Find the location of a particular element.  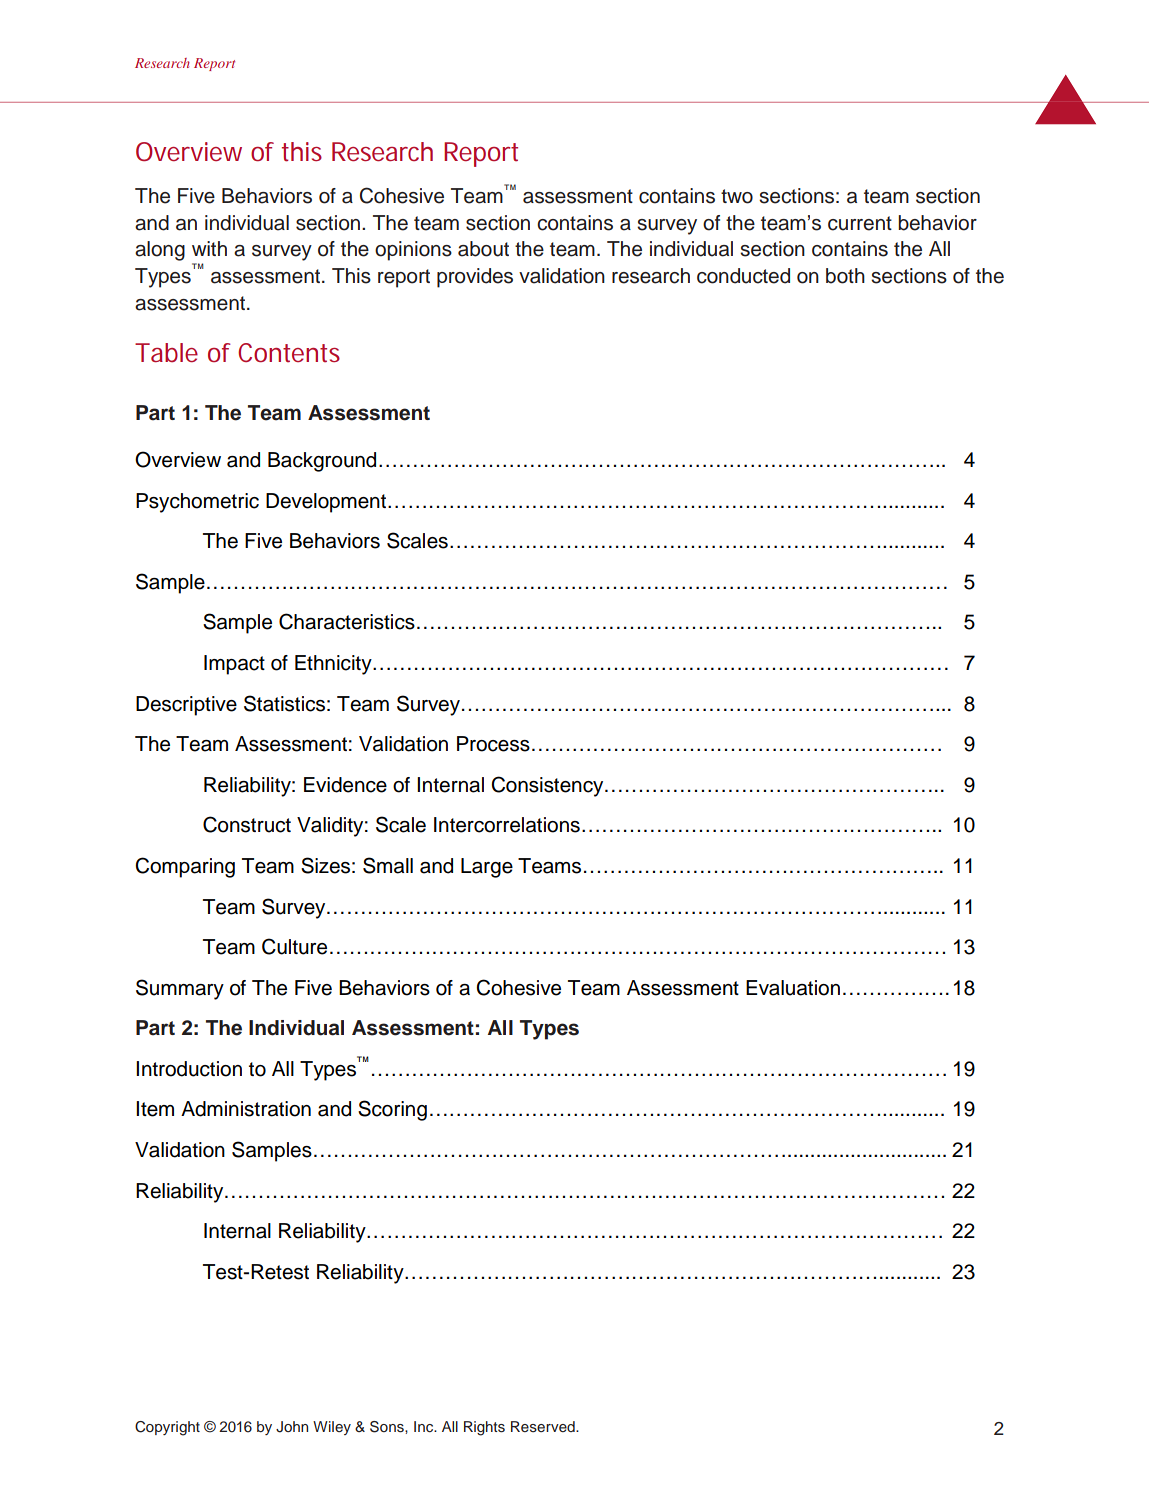

two is located at coordinates (737, 196).
